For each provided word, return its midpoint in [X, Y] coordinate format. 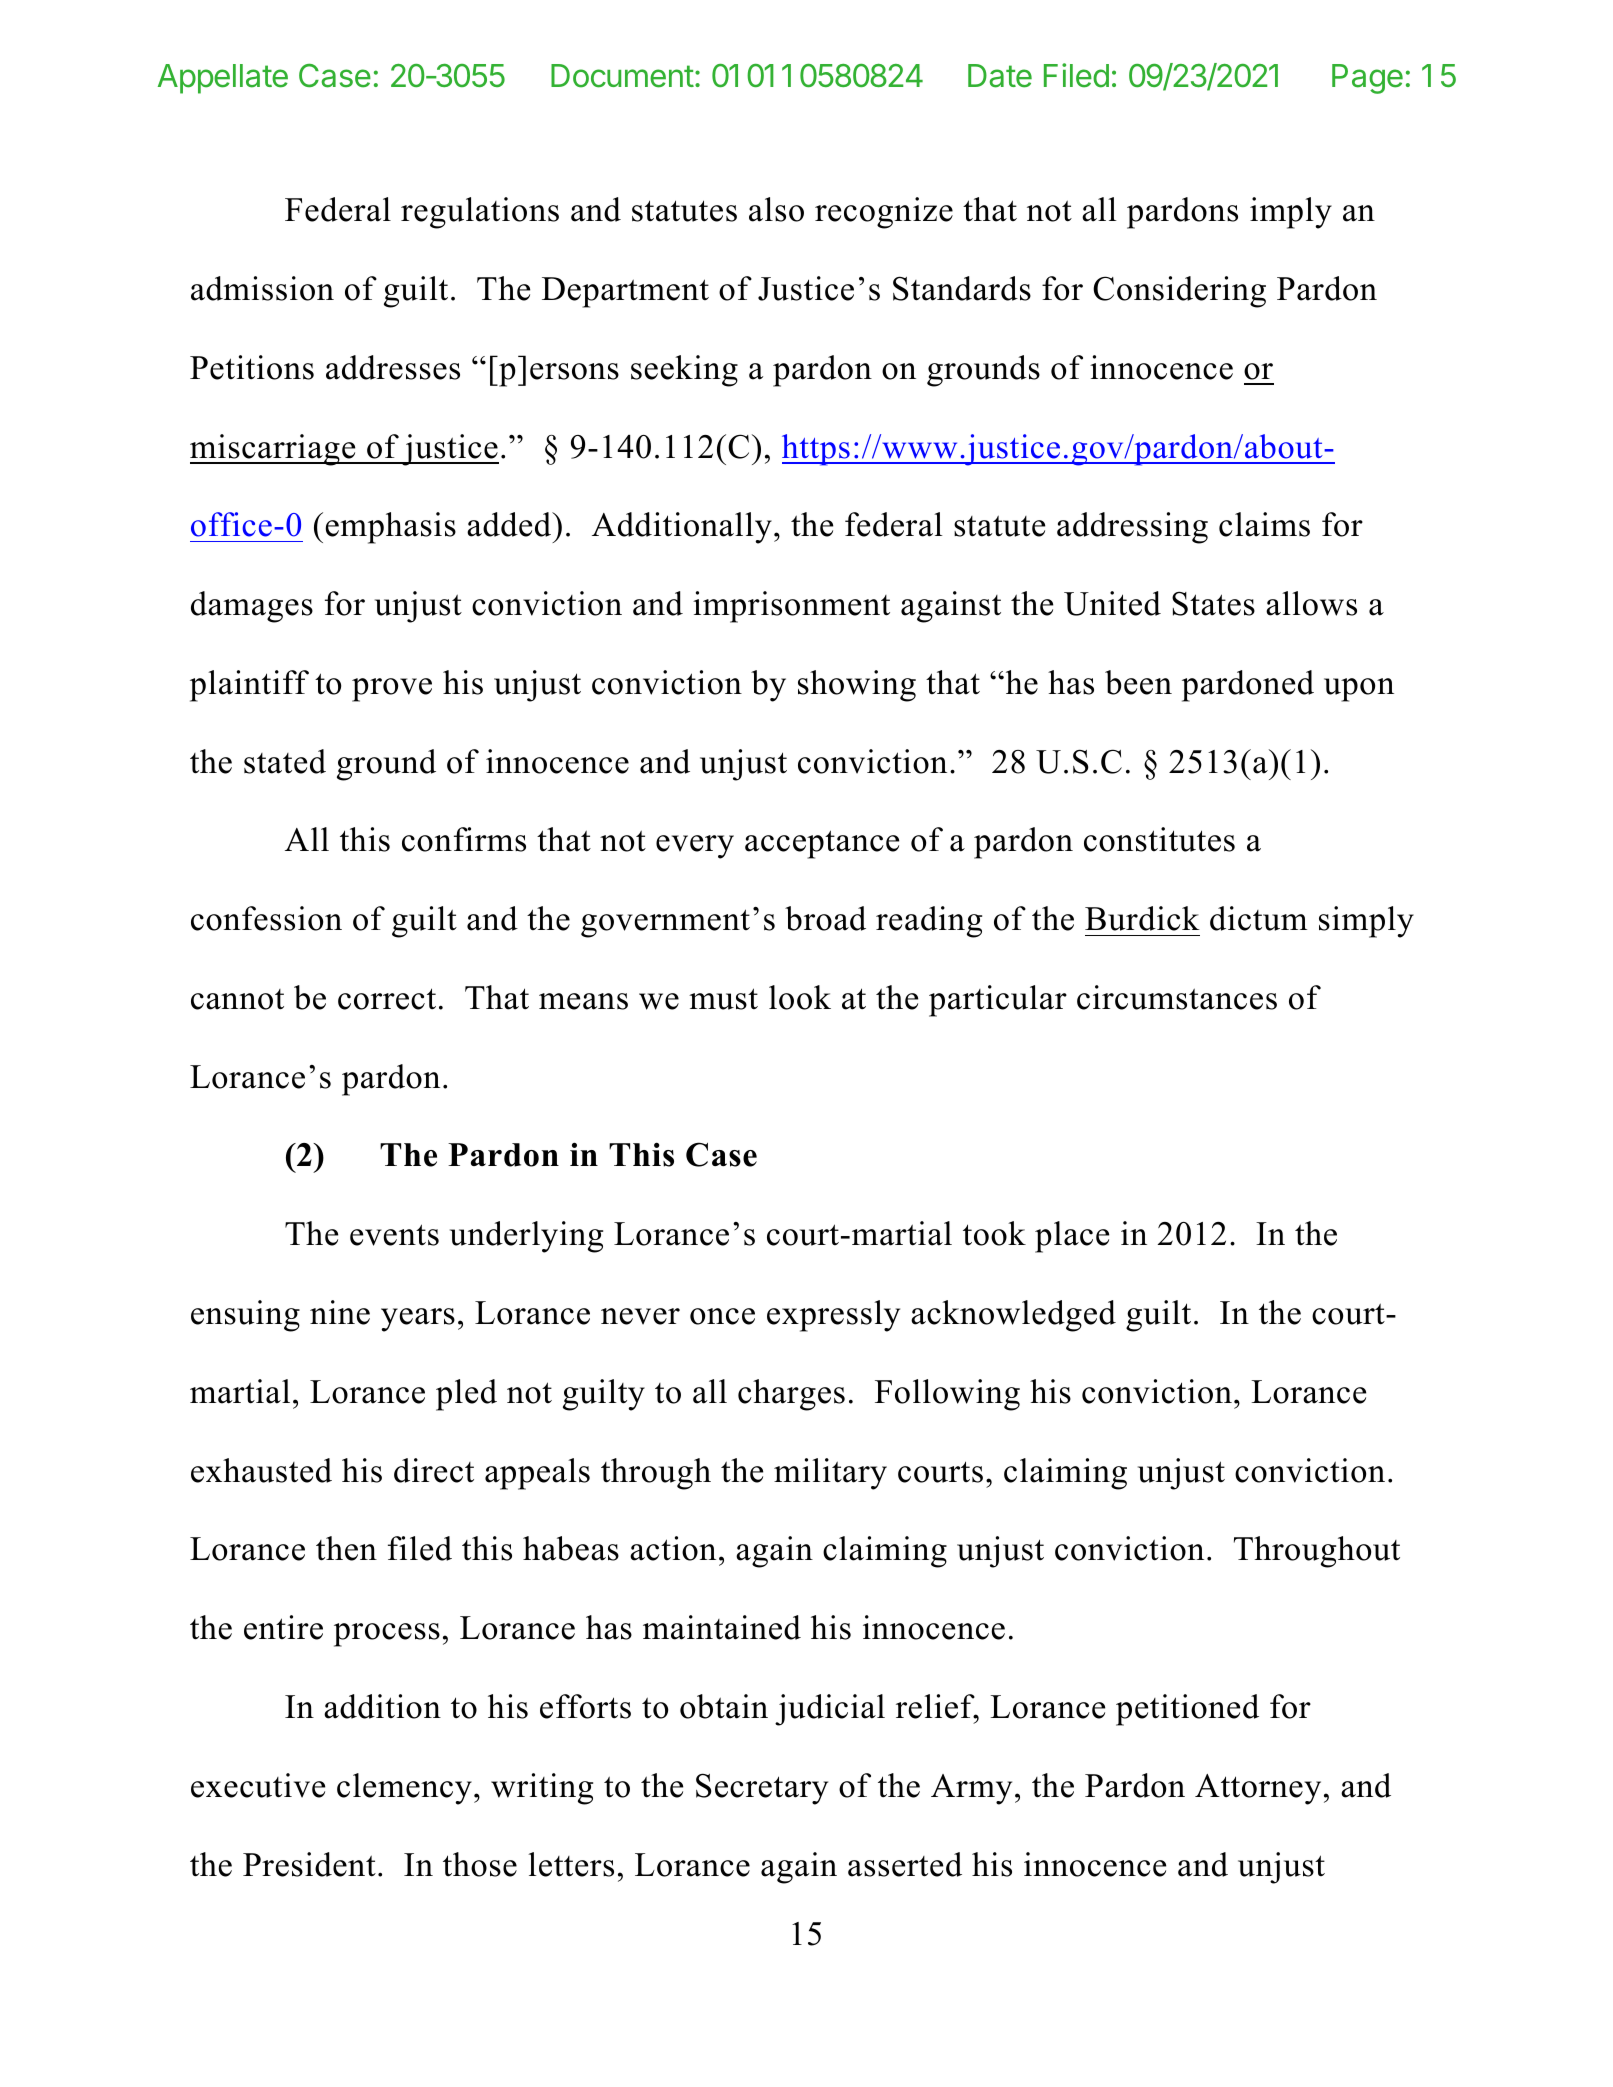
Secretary [762, 1789]
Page [1367, 79]
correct [387, 999]
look [800, 997]
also [776, 209]
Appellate [223, 79]
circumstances [1177, 997]
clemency [404, 1789]
